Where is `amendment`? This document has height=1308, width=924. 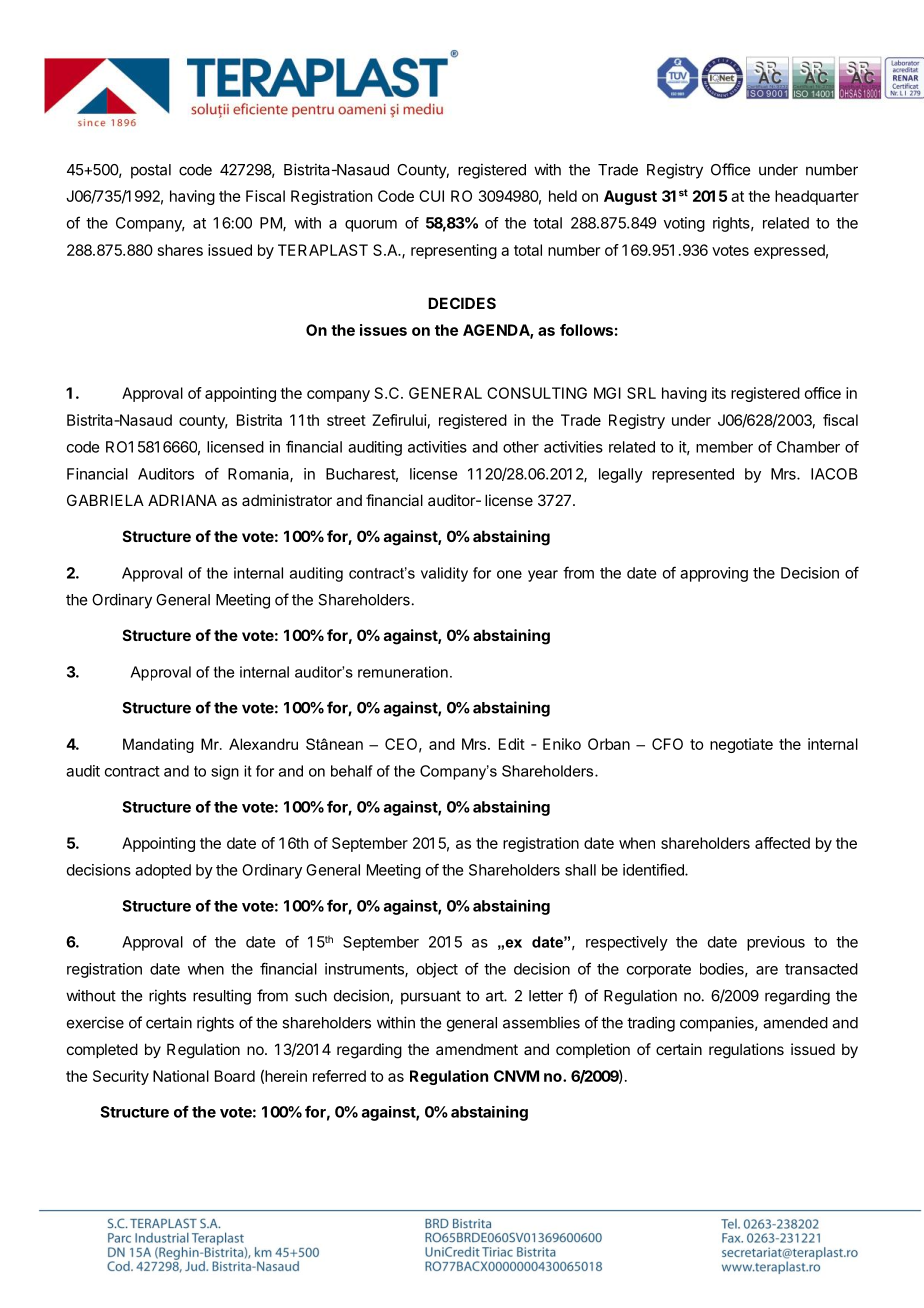
amendment is located at coordinates (477, 1049).
